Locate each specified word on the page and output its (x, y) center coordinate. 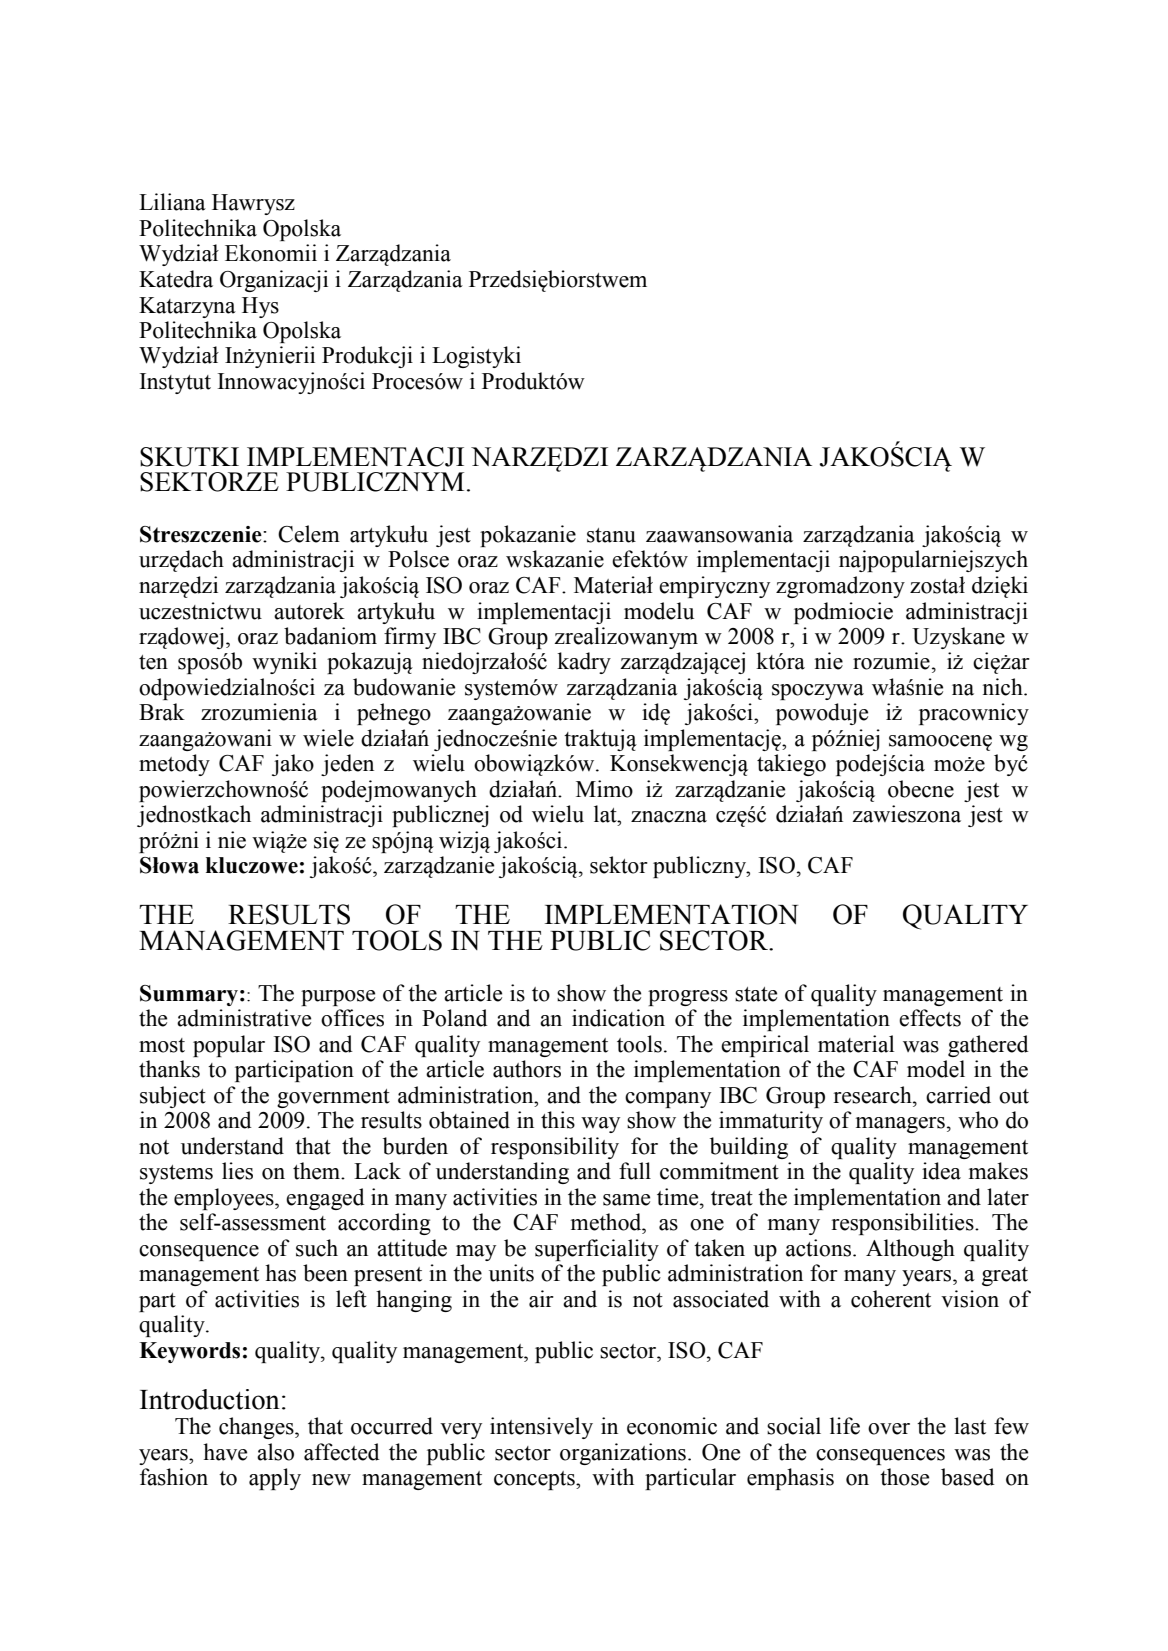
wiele (328, 738)
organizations (623, 1454)
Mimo (604, 789)
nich (1004, 687)
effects (930, 1018)
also (275, 1452)
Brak (162, 712)
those (904, 1477)
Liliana (172, 202)
